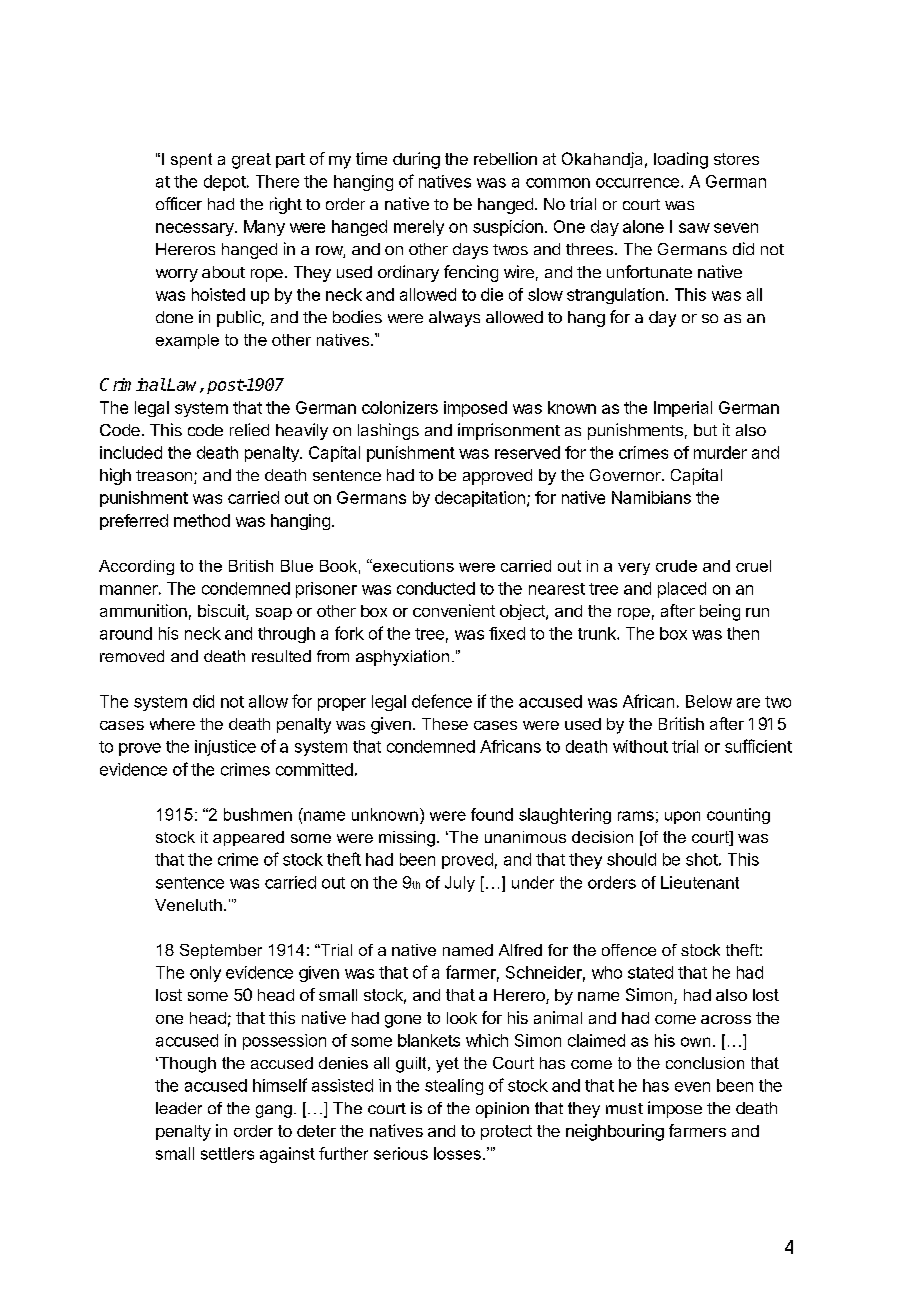 The width and height of the page is (924, 1308). Describe the element at coordinates (682, 817) in the page. I see `upon` at that location.
